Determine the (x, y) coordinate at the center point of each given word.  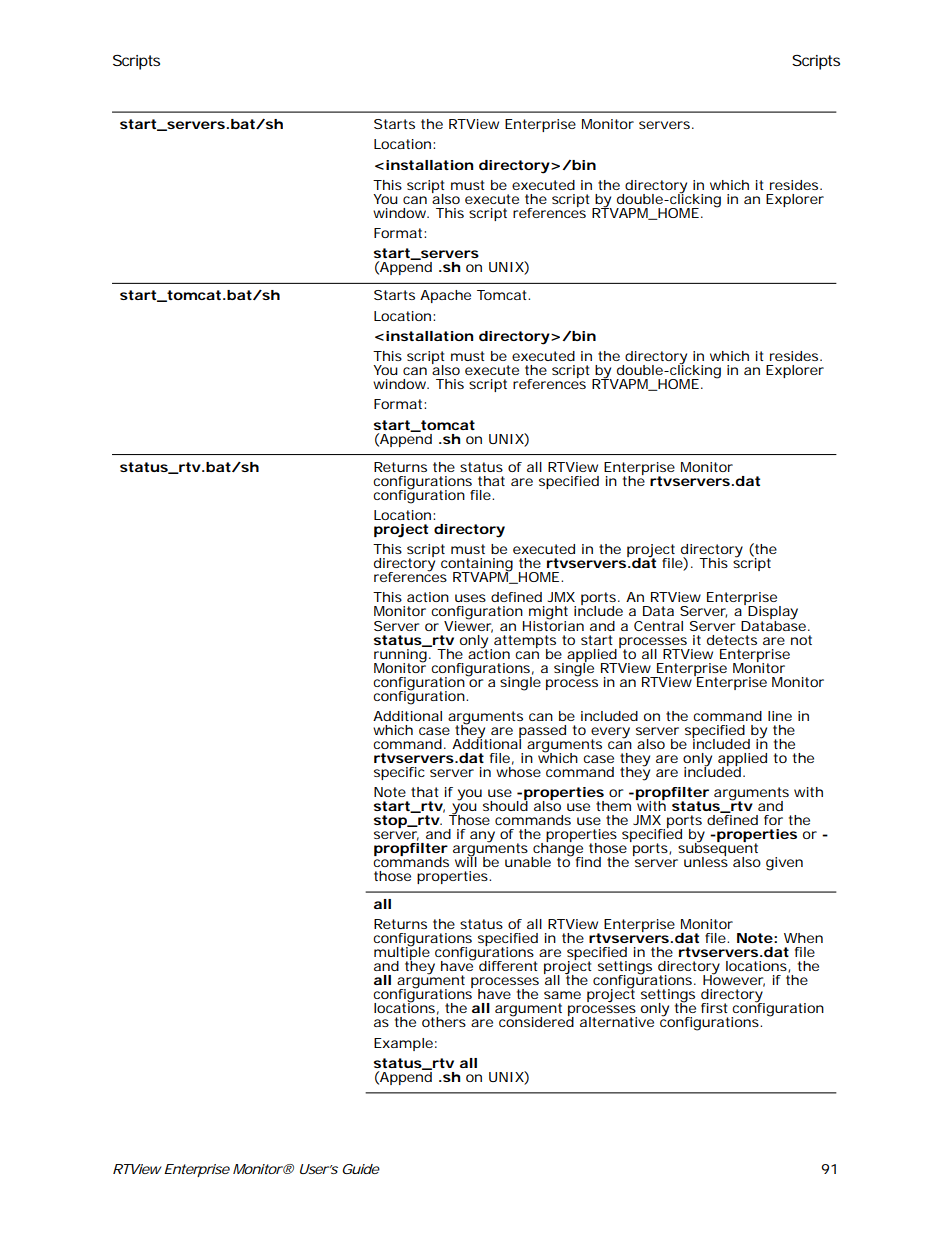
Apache (445, 296)
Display (772, 614)
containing (477, 566)
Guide (361, 1169)
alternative (617, 1022)
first (714, 1008)
